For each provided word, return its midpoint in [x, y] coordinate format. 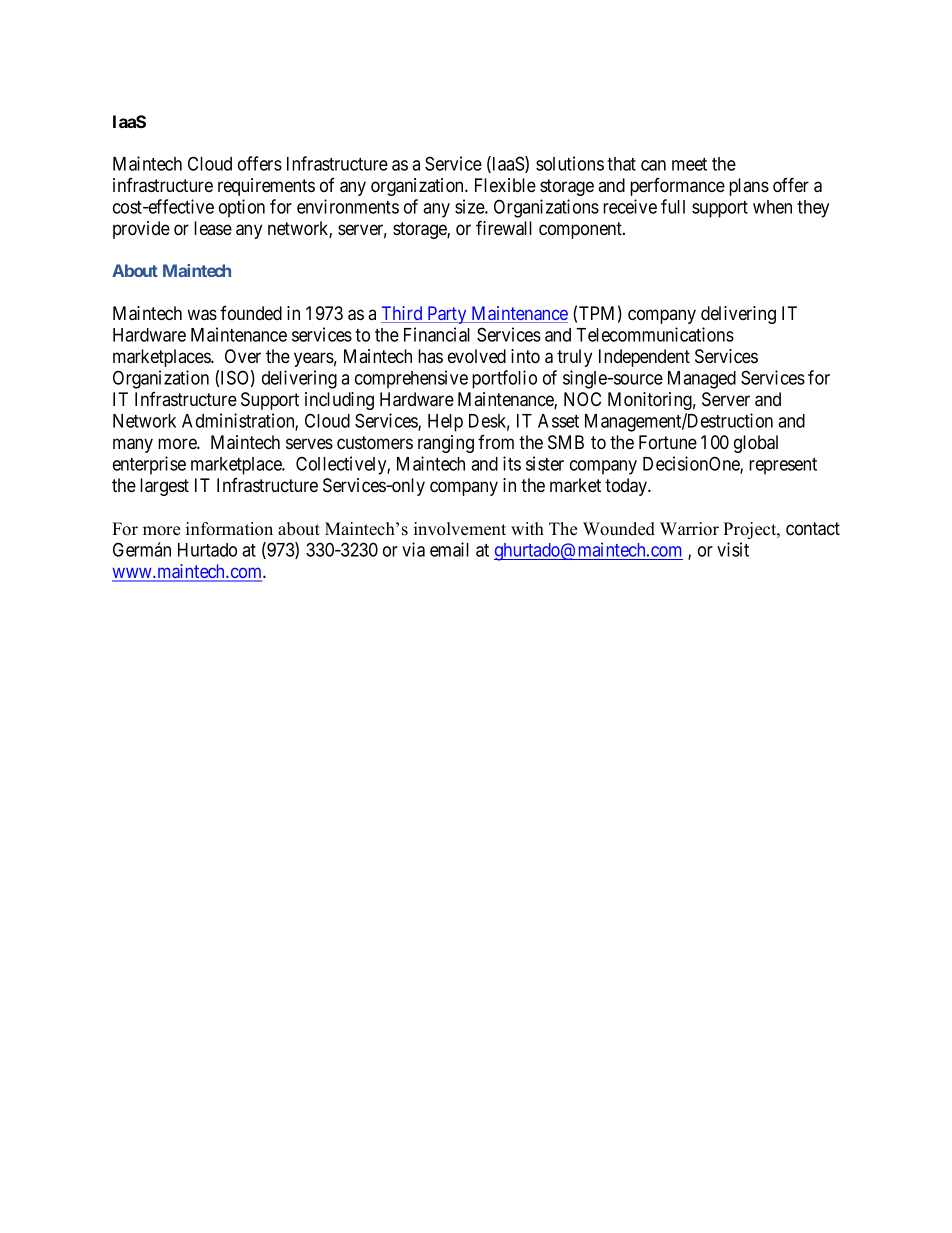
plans [749, 187]
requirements [266, 187]
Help [445, 423]
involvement [460, 529]
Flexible [505, 185]
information [229, 529]
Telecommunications [655, 334]
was [202, 315]
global [756, 444]
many [133, 445]
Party [447, 315]
